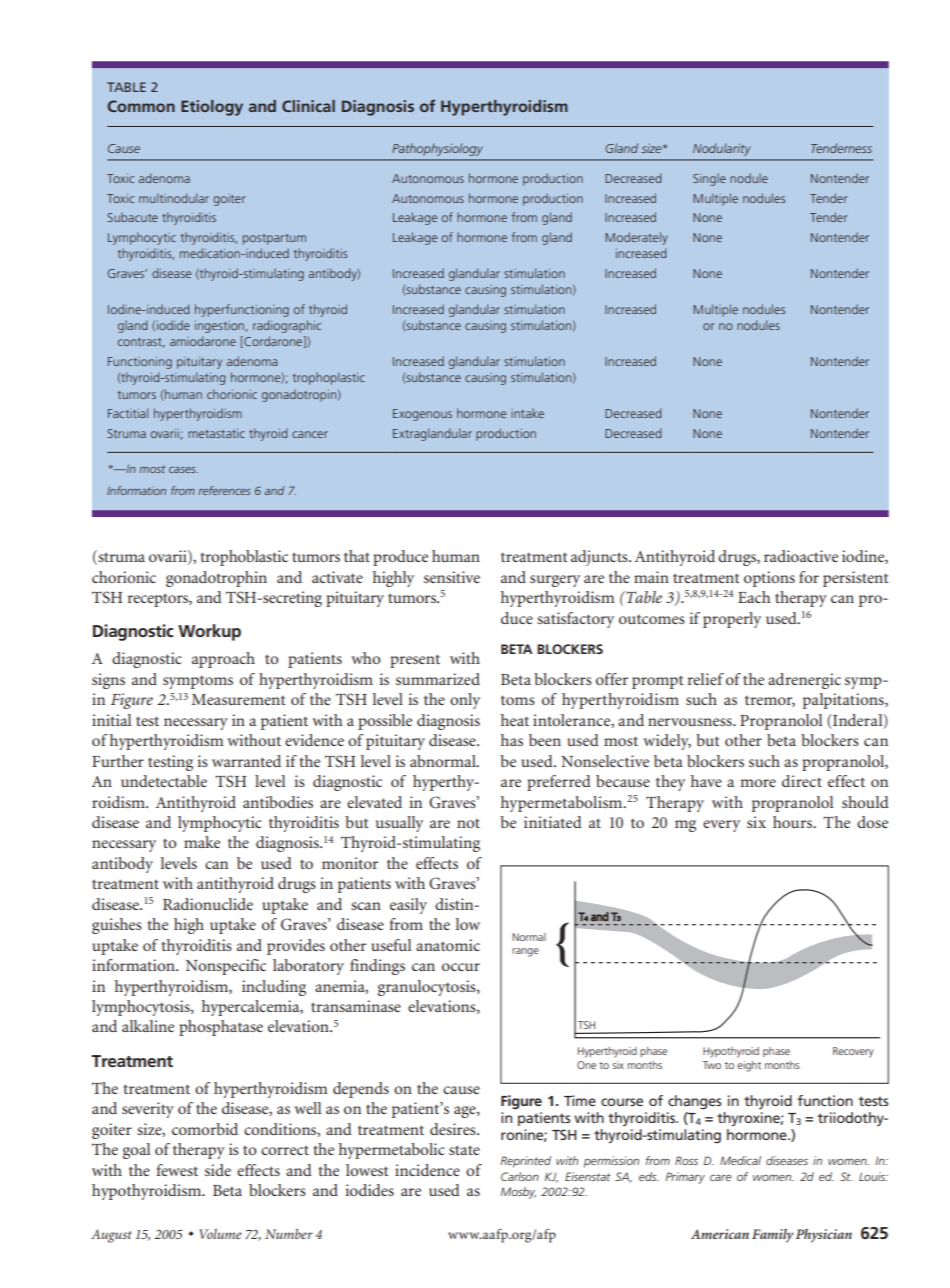  I want to click on metastatic, so click(216, 433).
